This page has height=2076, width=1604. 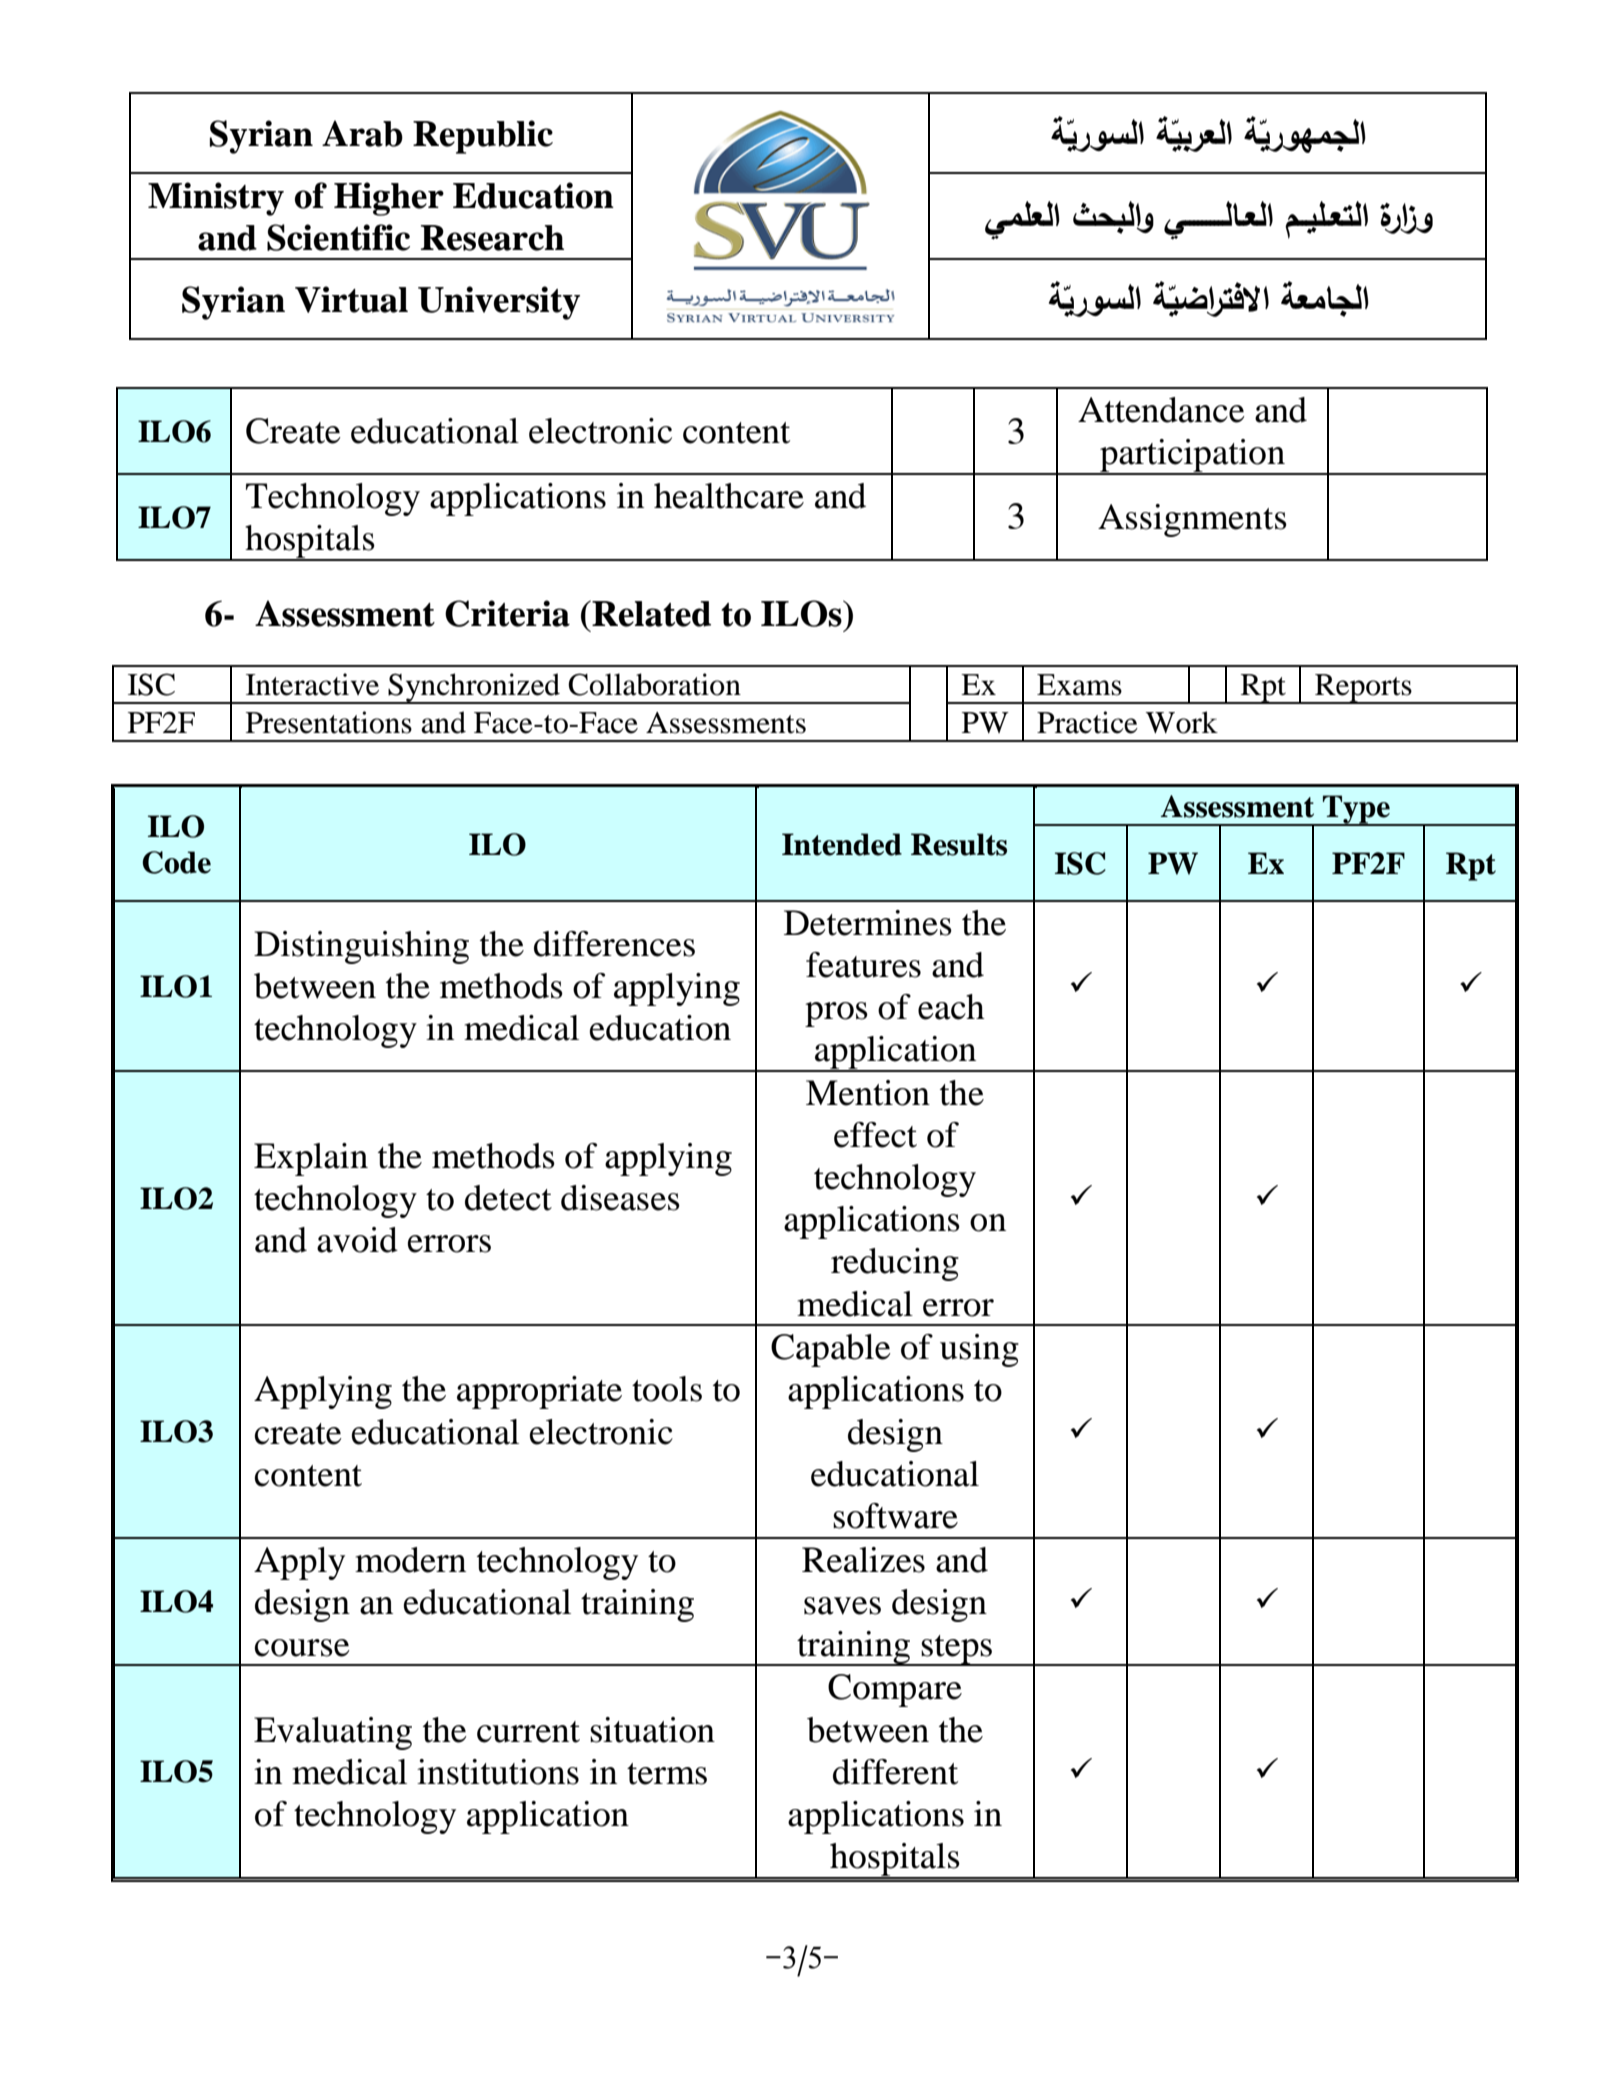 I want to click on Evaluating, so click(x=333, y=1733).
